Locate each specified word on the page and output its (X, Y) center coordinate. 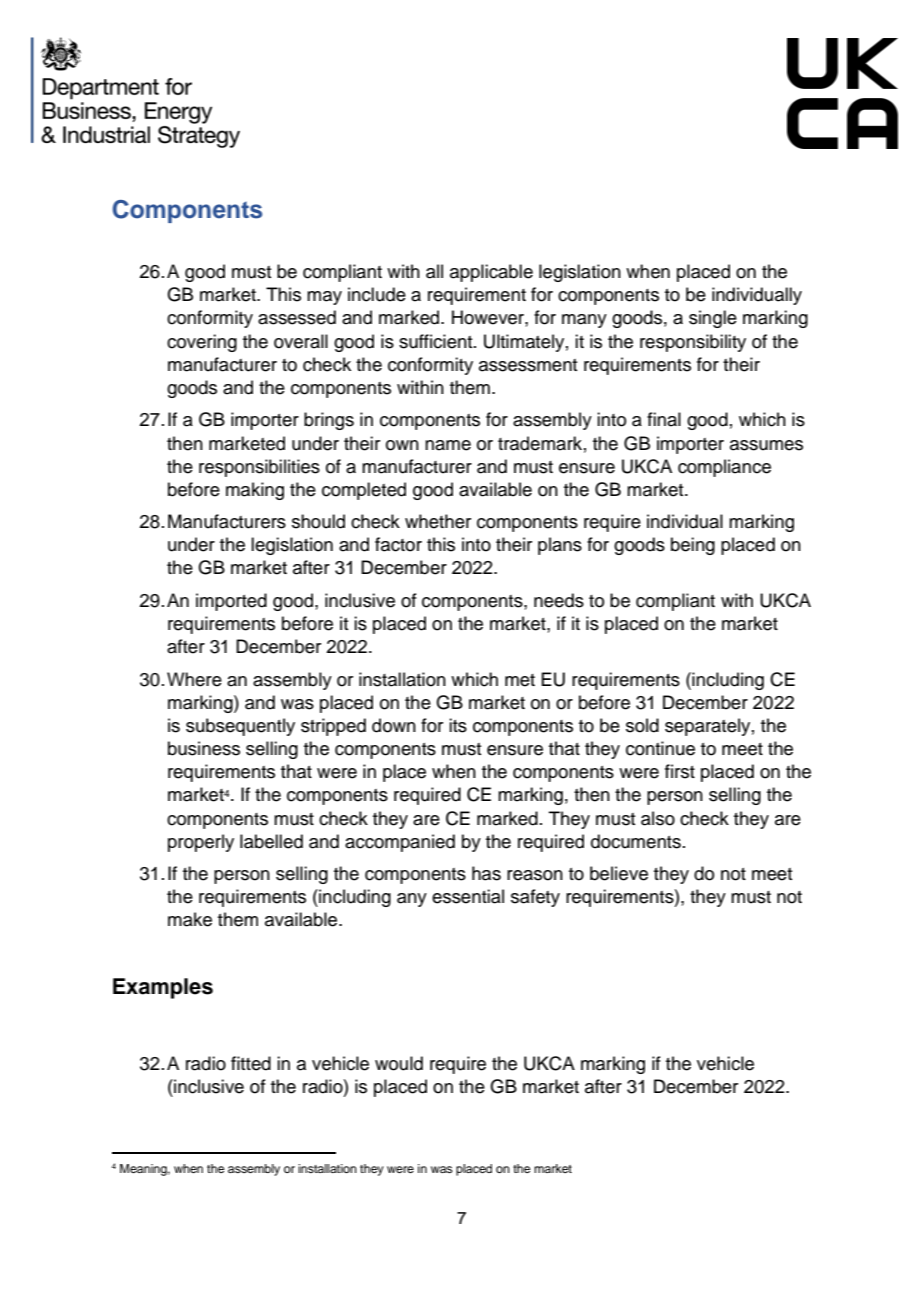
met (520, 680)
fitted (251, 1063)
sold (642, 725)
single (713, 319)
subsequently (240, 727)
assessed (297, 317)
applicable (491, 273)
